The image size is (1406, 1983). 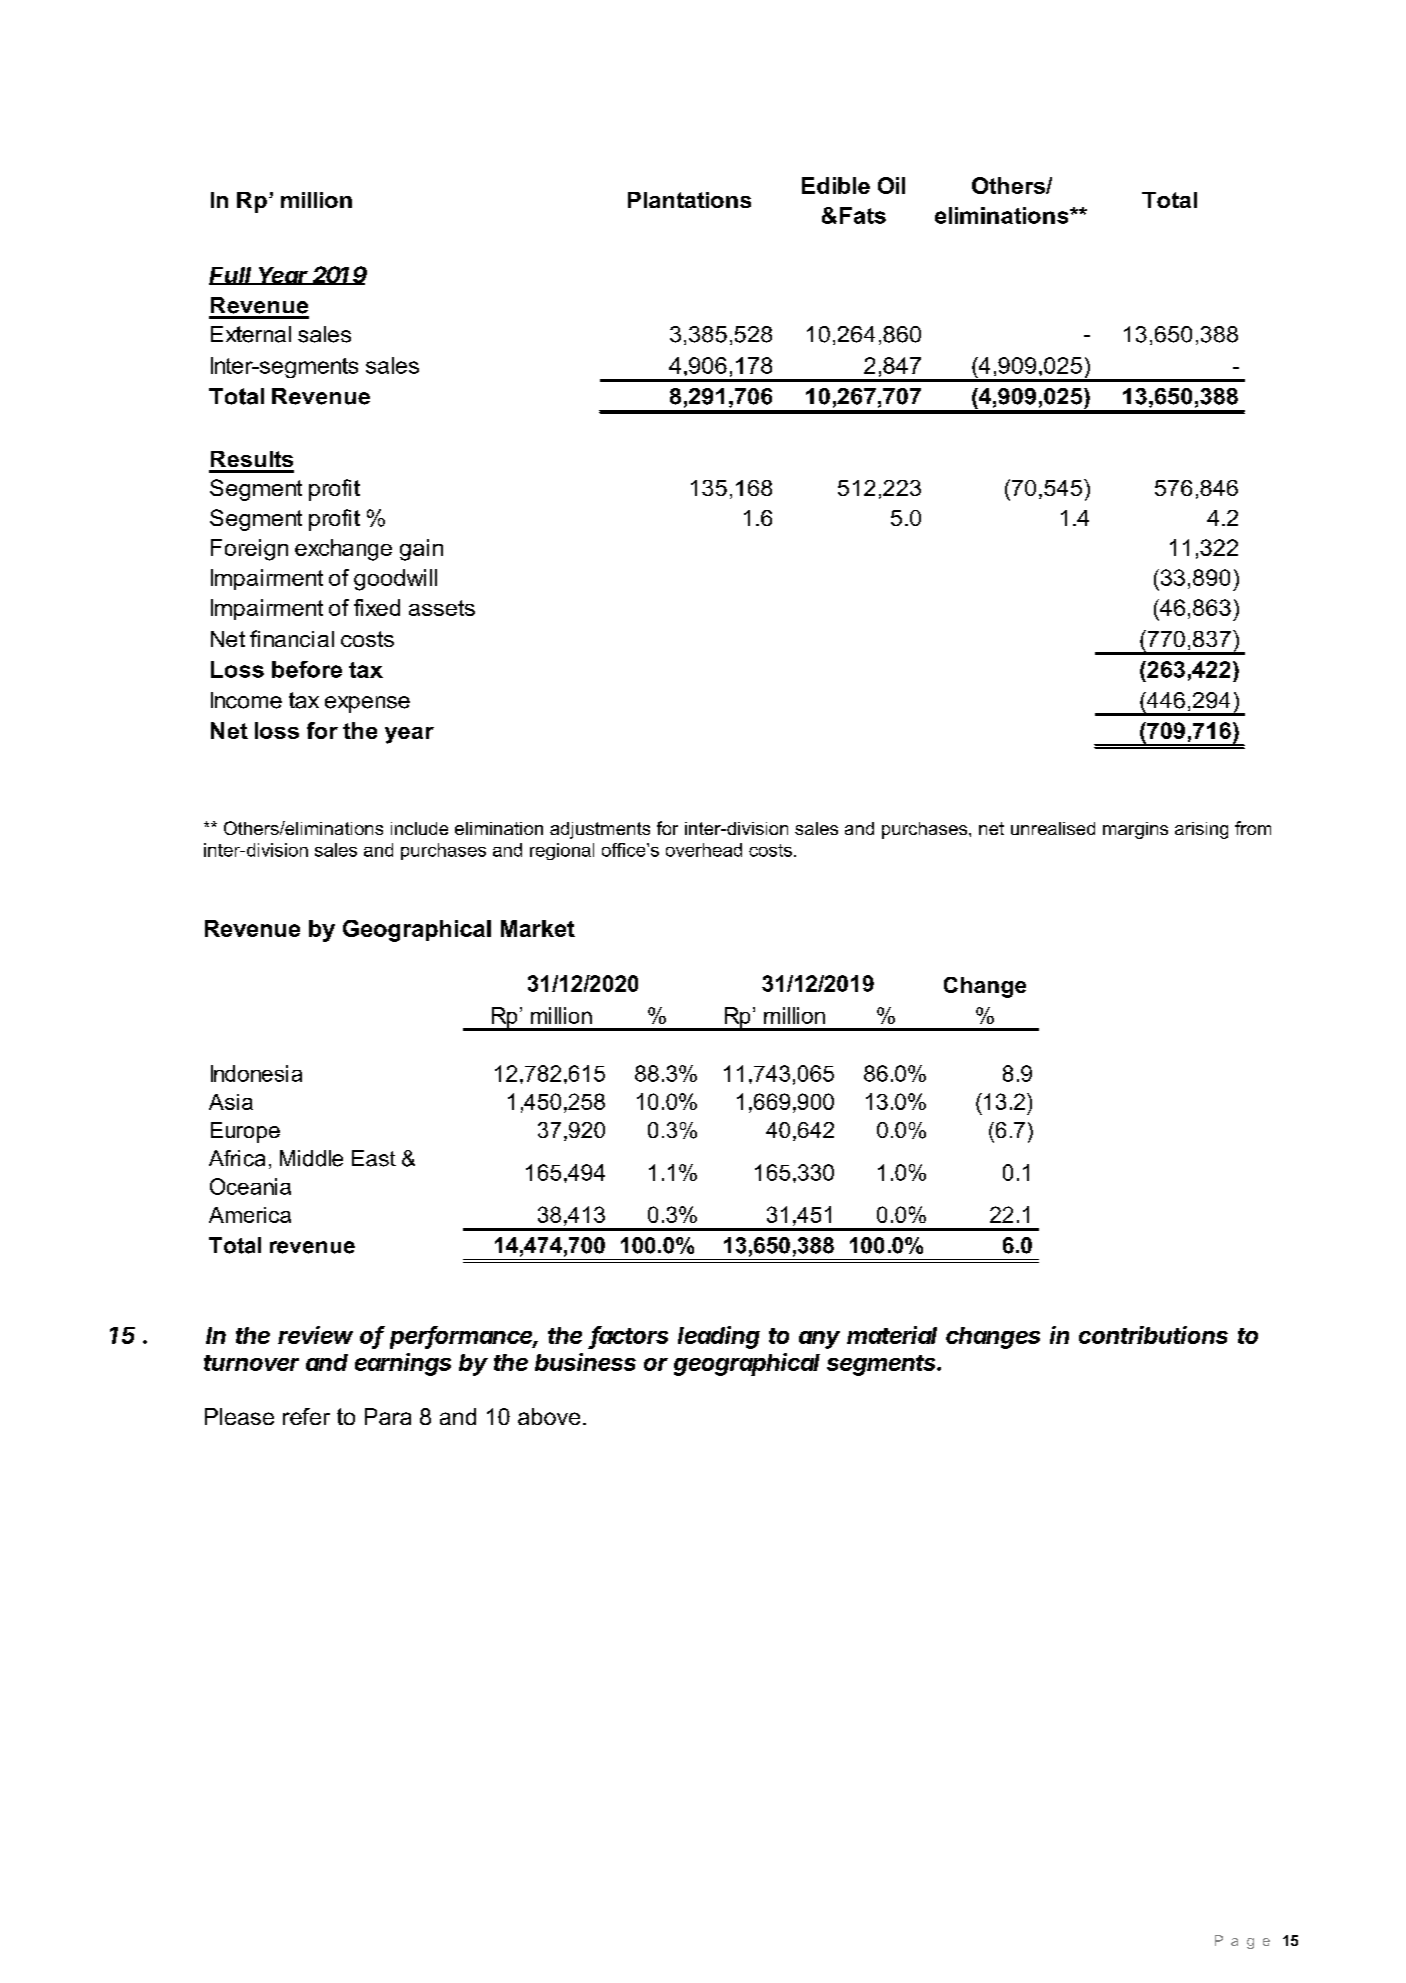 I want to click on earnings, so click(x=403, y=1364).
